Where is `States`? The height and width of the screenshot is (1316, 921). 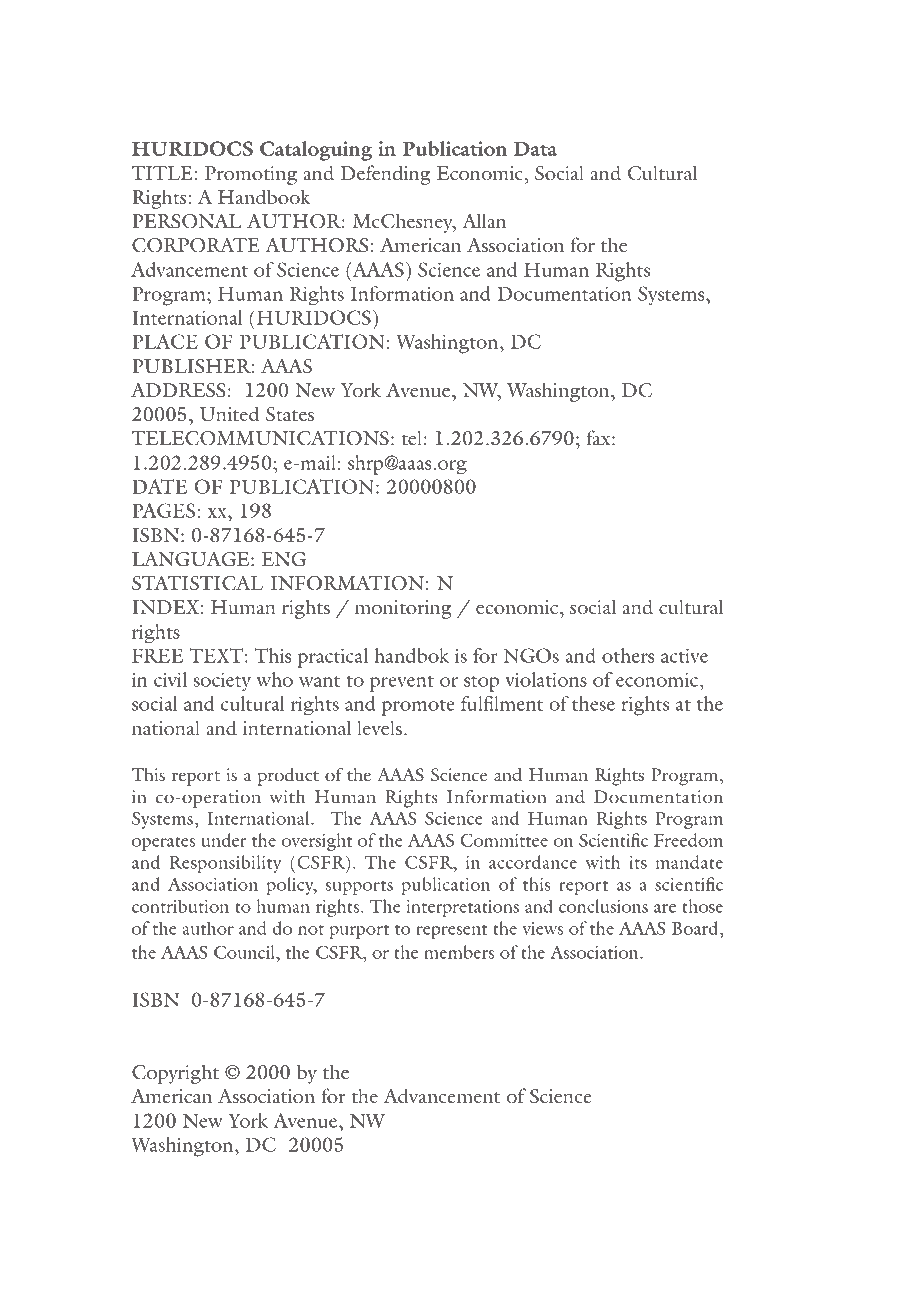 States is located at coordinates (290, 414).
